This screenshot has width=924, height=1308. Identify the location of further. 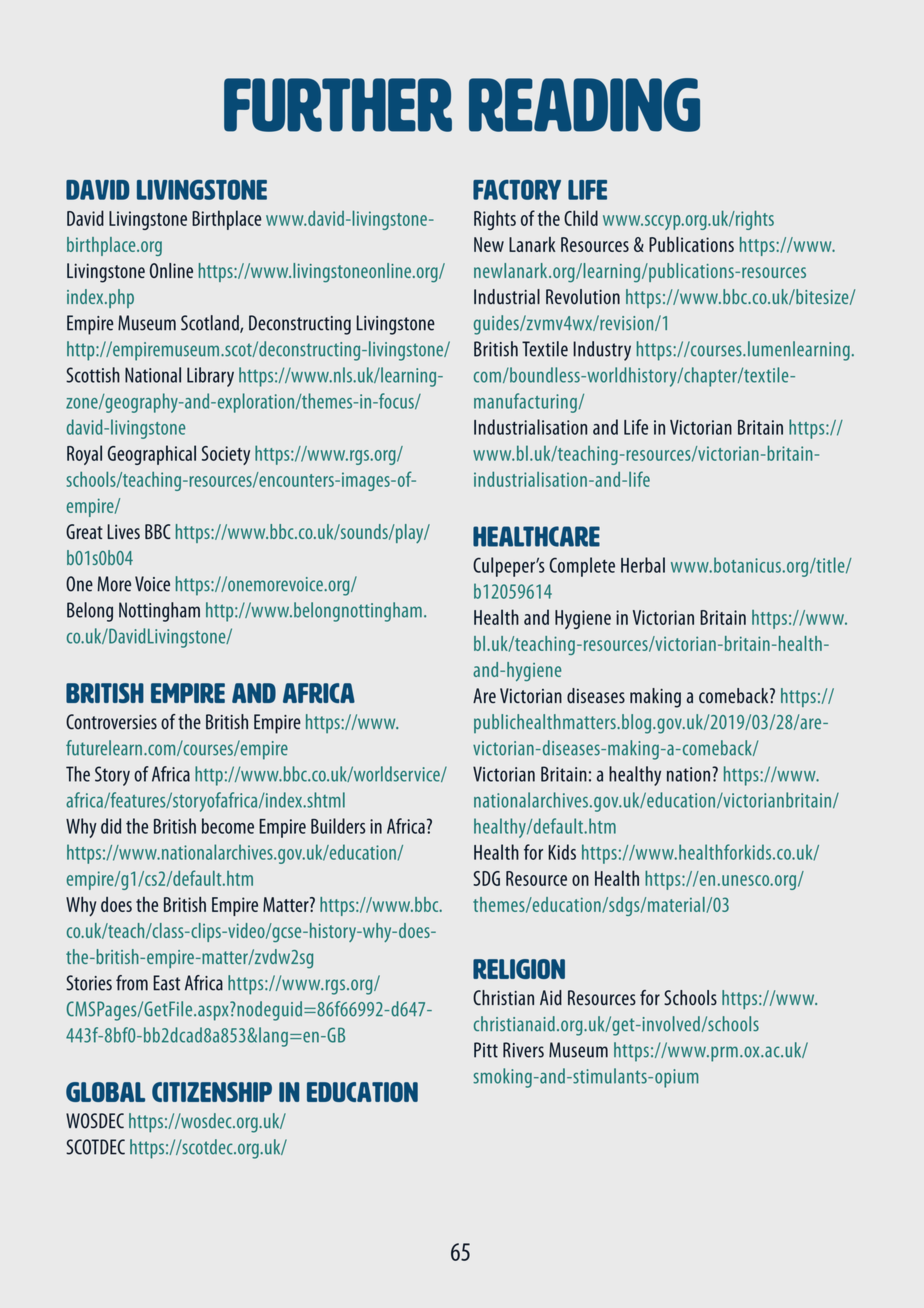
(338, 105).
